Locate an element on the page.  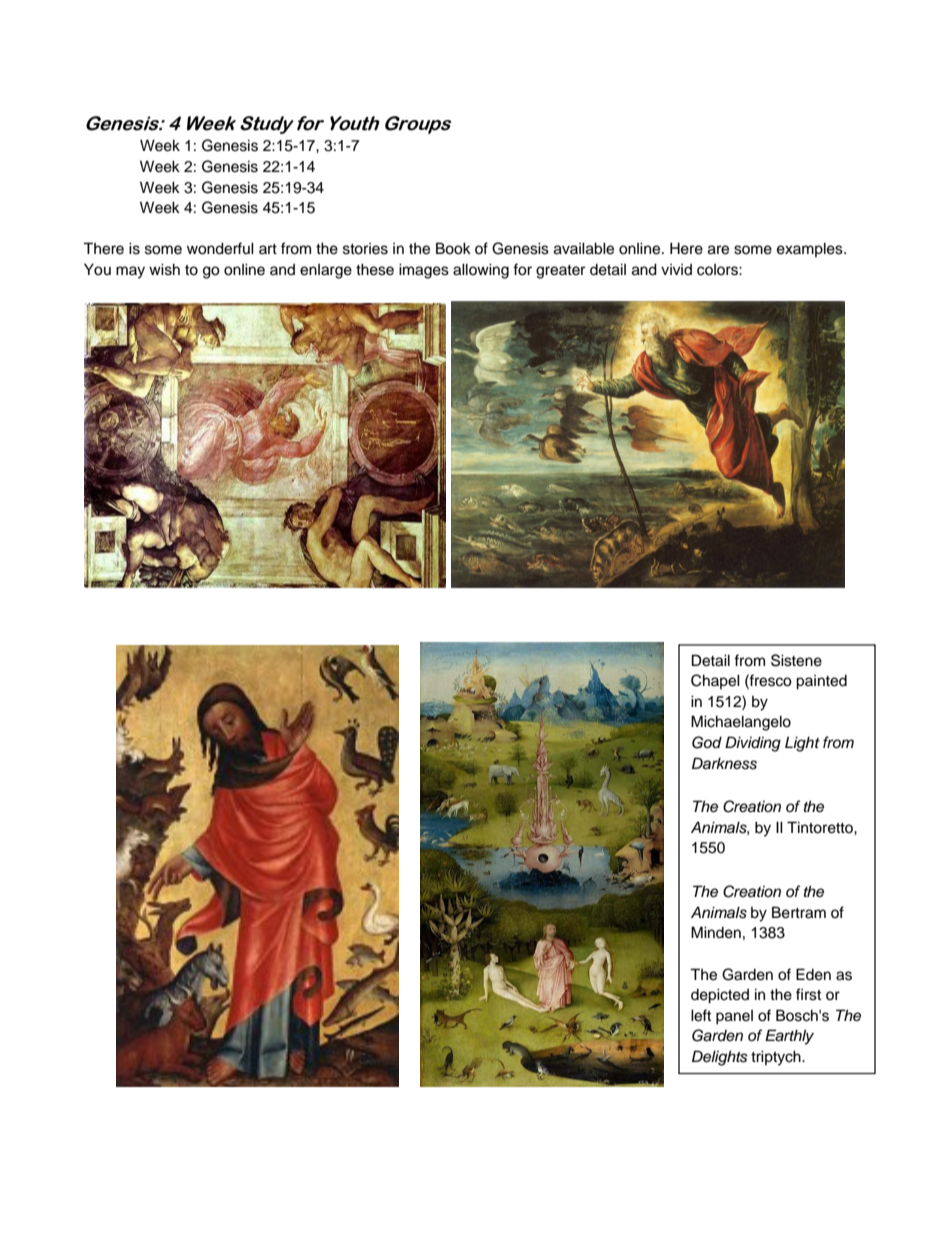
wonderful is located at coordinates (220, 248).
